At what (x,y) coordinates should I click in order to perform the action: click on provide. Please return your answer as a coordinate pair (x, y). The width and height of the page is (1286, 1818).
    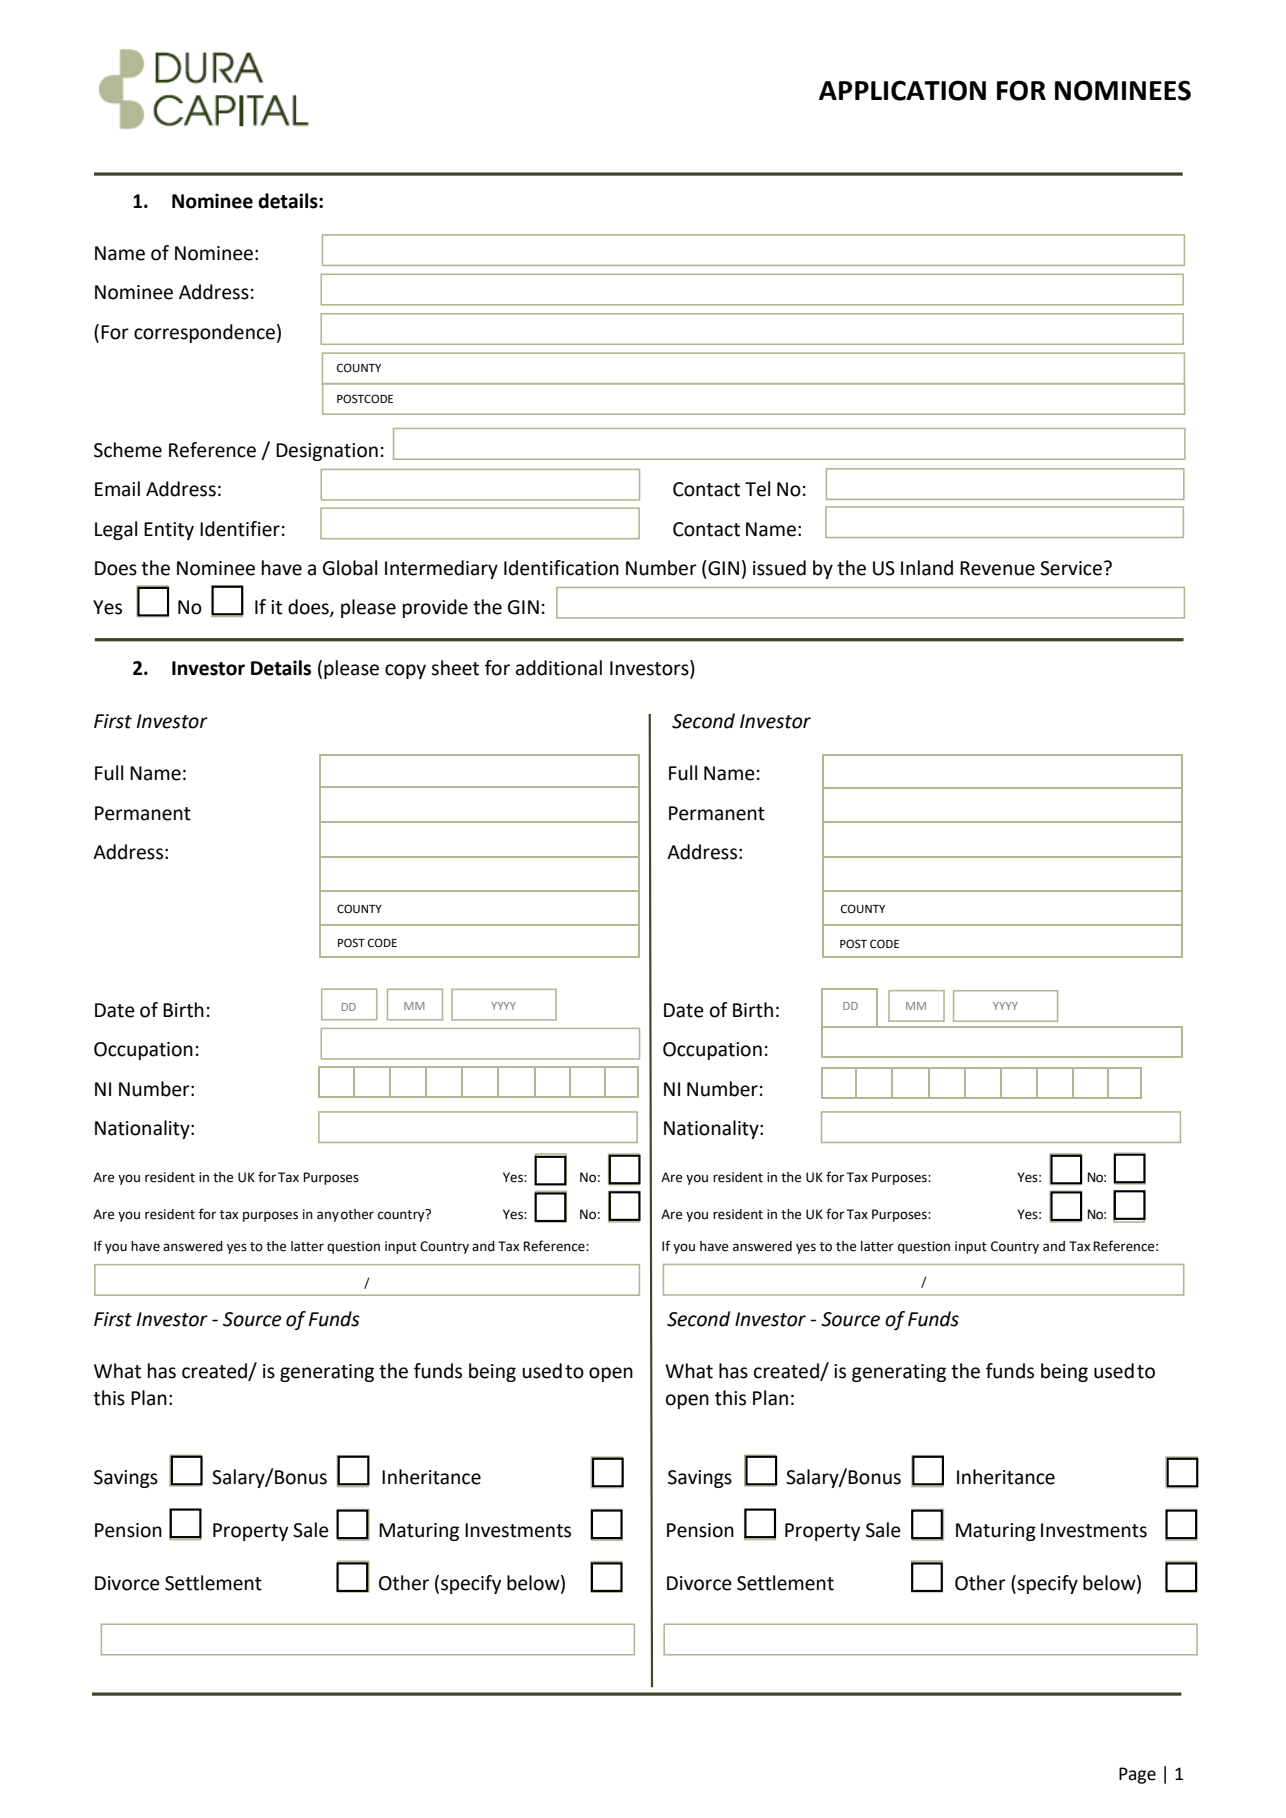
    Looking at the image, I should click on (435, 608).
